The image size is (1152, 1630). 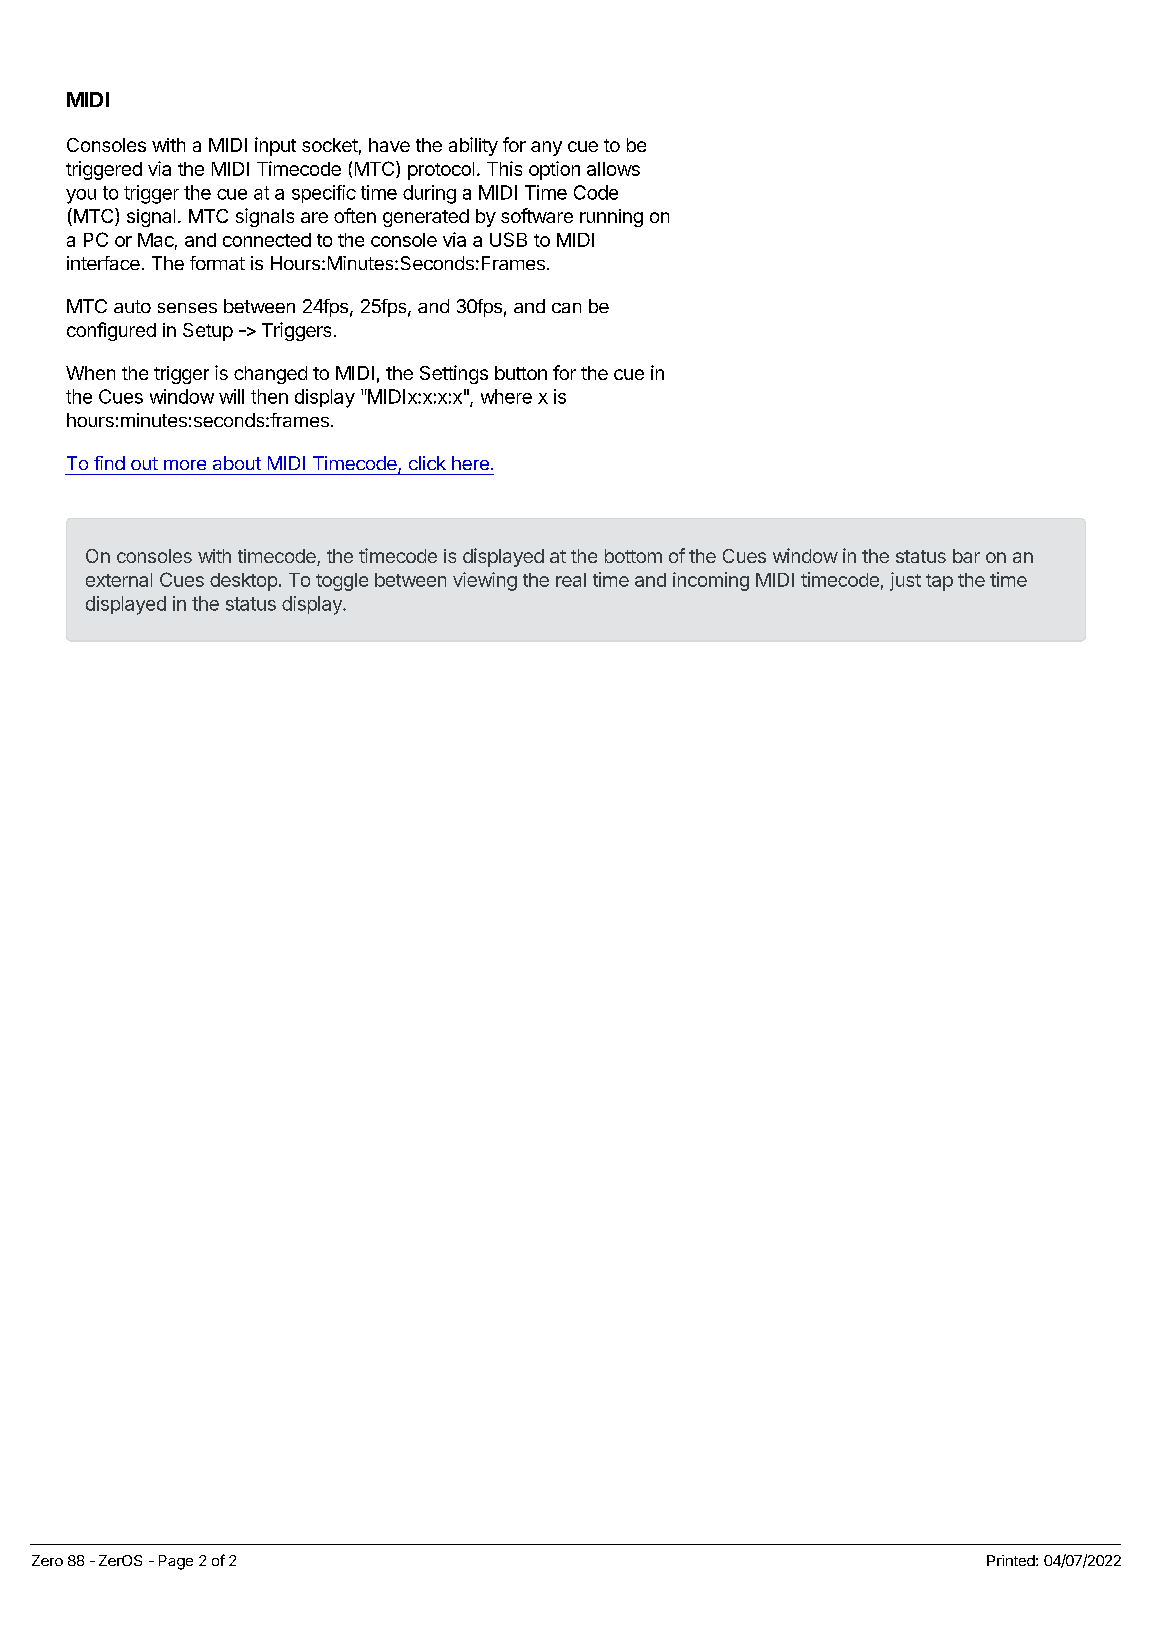 I want to click on Page, so click(x=176, y=1562).
